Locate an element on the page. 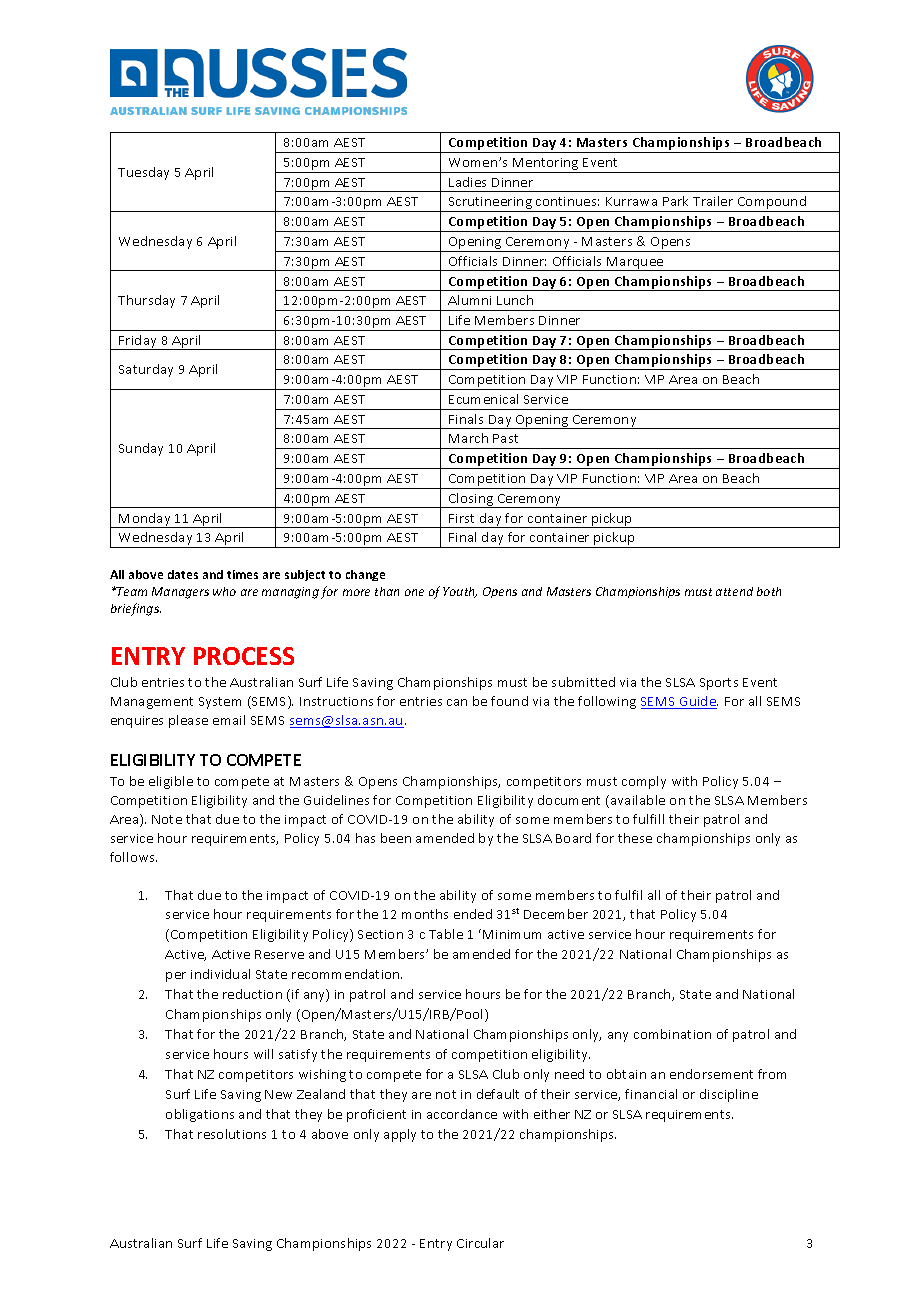  these is located at coordinates (635, 838).
